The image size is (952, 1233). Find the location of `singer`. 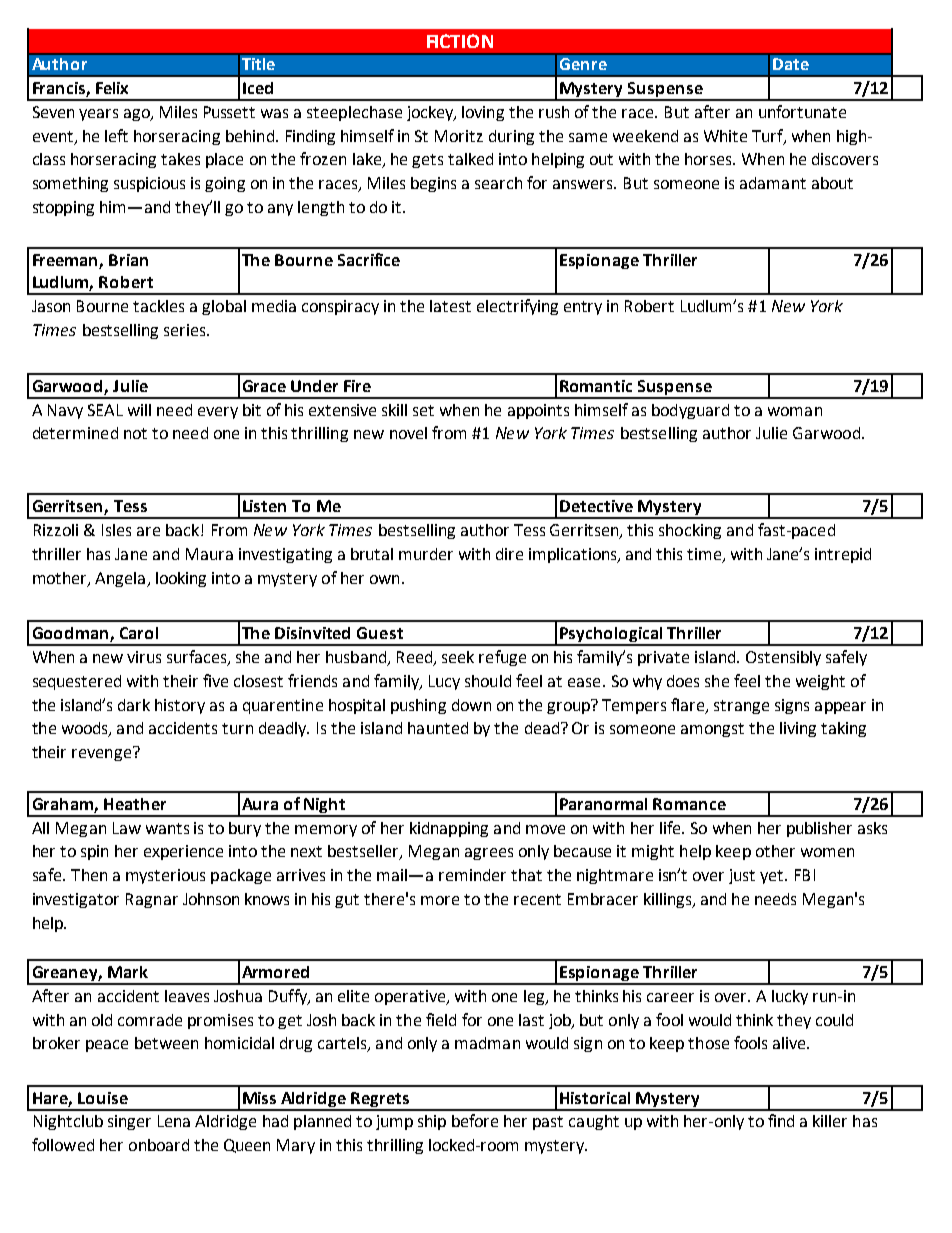

singer is located at coordinates (129, 1122).
